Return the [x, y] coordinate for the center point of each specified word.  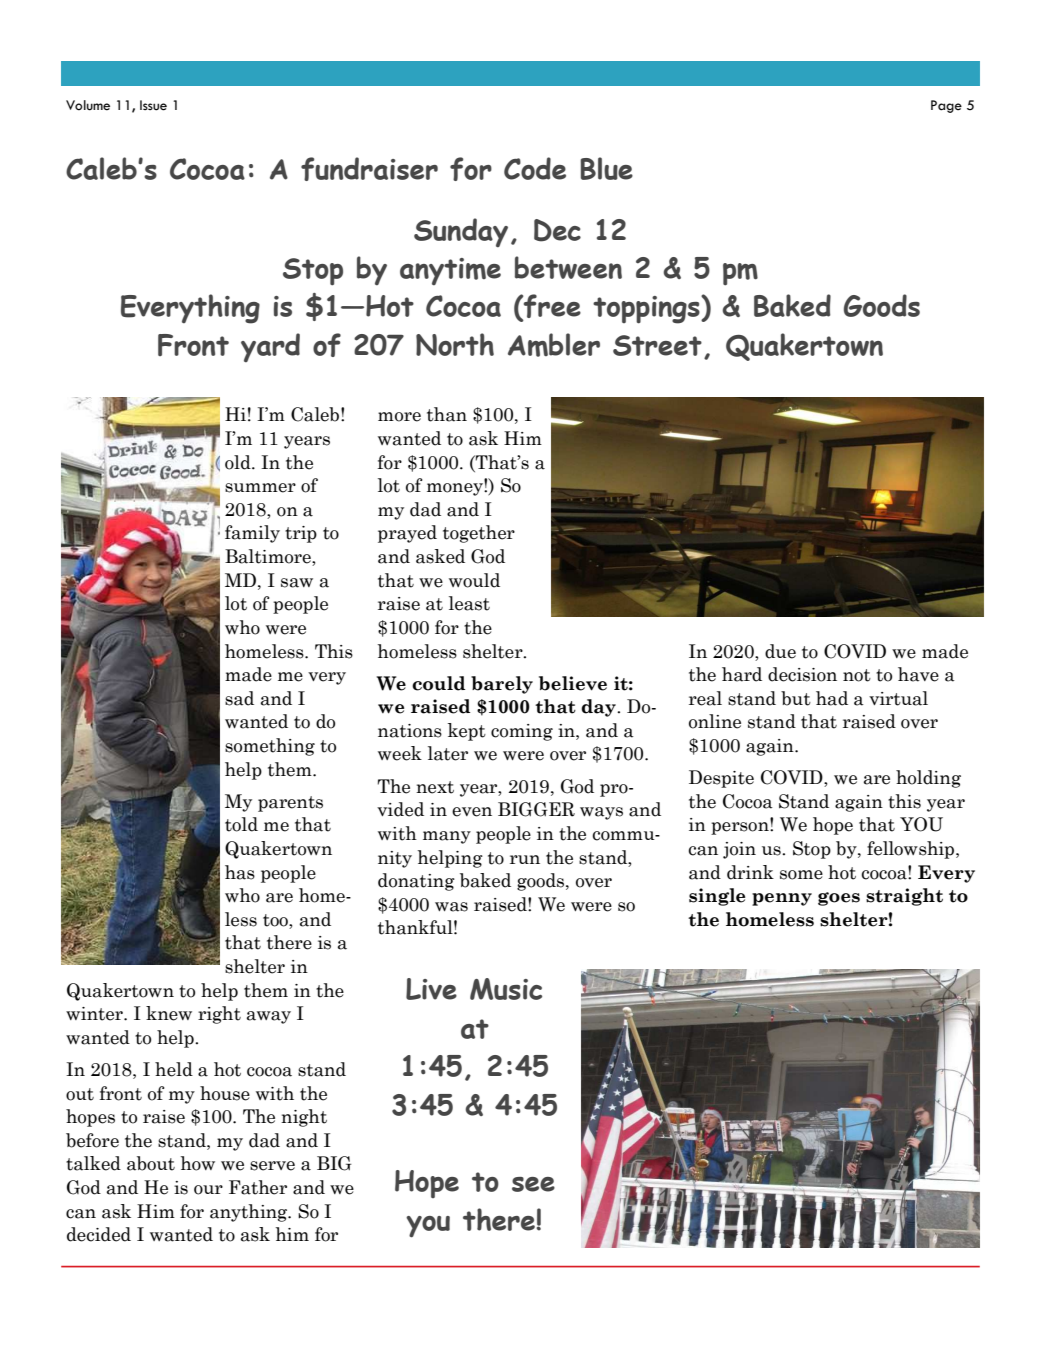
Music [506, 989]
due [780, 651]
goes [839, 899]
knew [169, 1013]
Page [946, 106]
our [208, 1190]
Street [657, 345]
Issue [153, 105]
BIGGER [536, 809]
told [241, 824]
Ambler [554, 345]
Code [535, 168]
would [474, 580]
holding [928, 779]
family [252, 534]
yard [270, 347]
